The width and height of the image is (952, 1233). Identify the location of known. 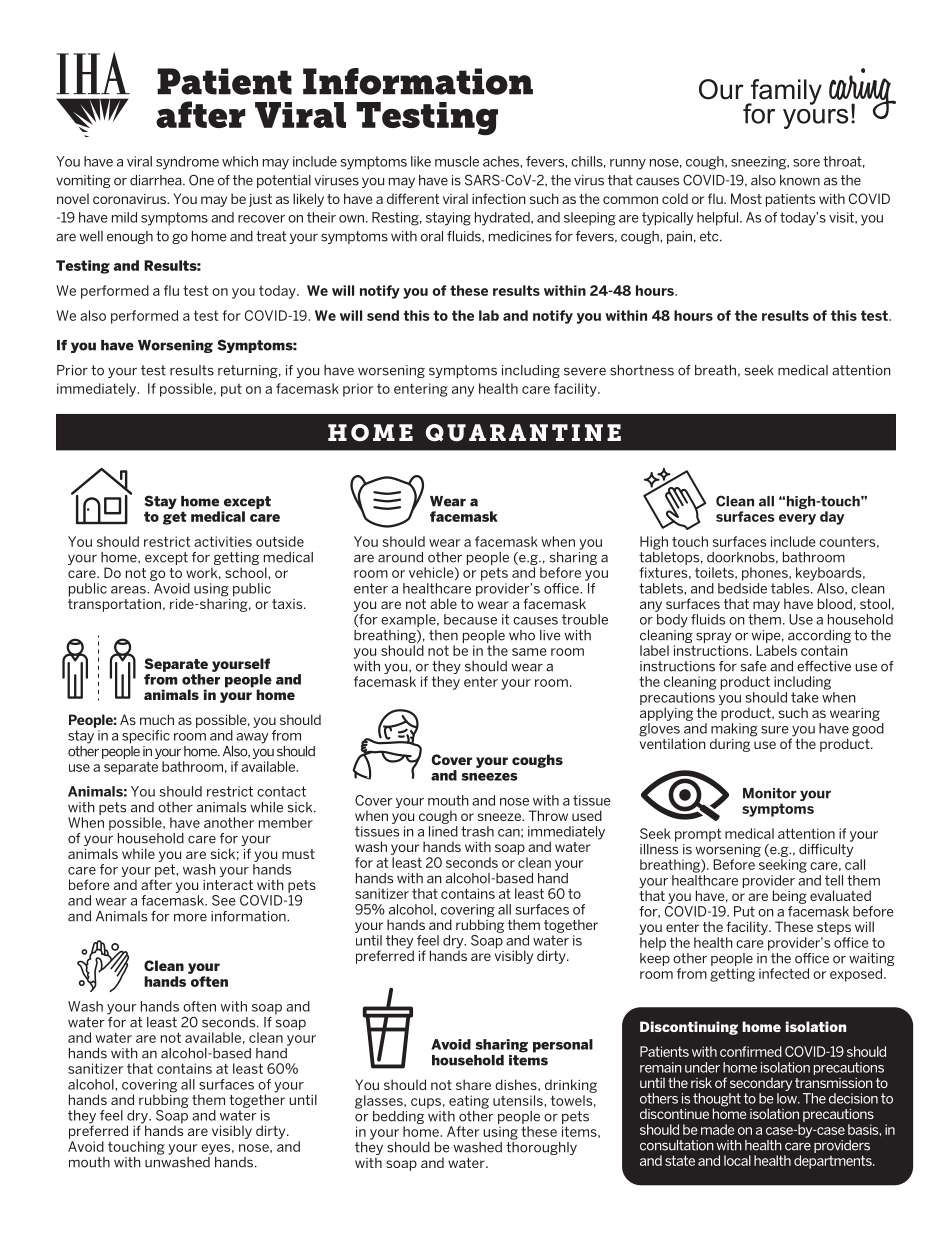
(800, 180).
